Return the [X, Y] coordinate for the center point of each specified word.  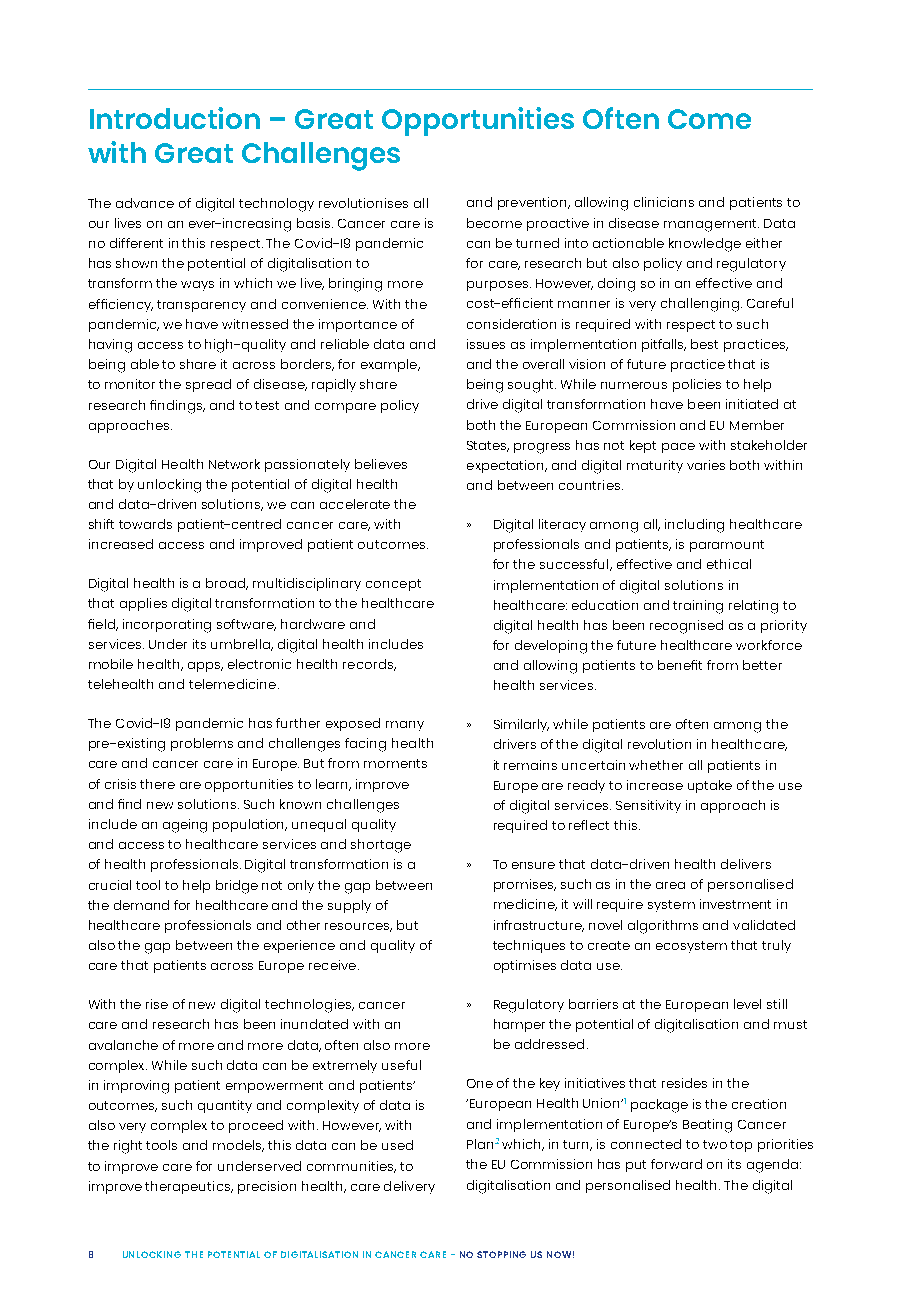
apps [205, 667]
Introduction [175, 118]
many [405, 726]
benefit [680, 665]
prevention [533, 203]
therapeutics [188, 1187]
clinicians [664, 202]
